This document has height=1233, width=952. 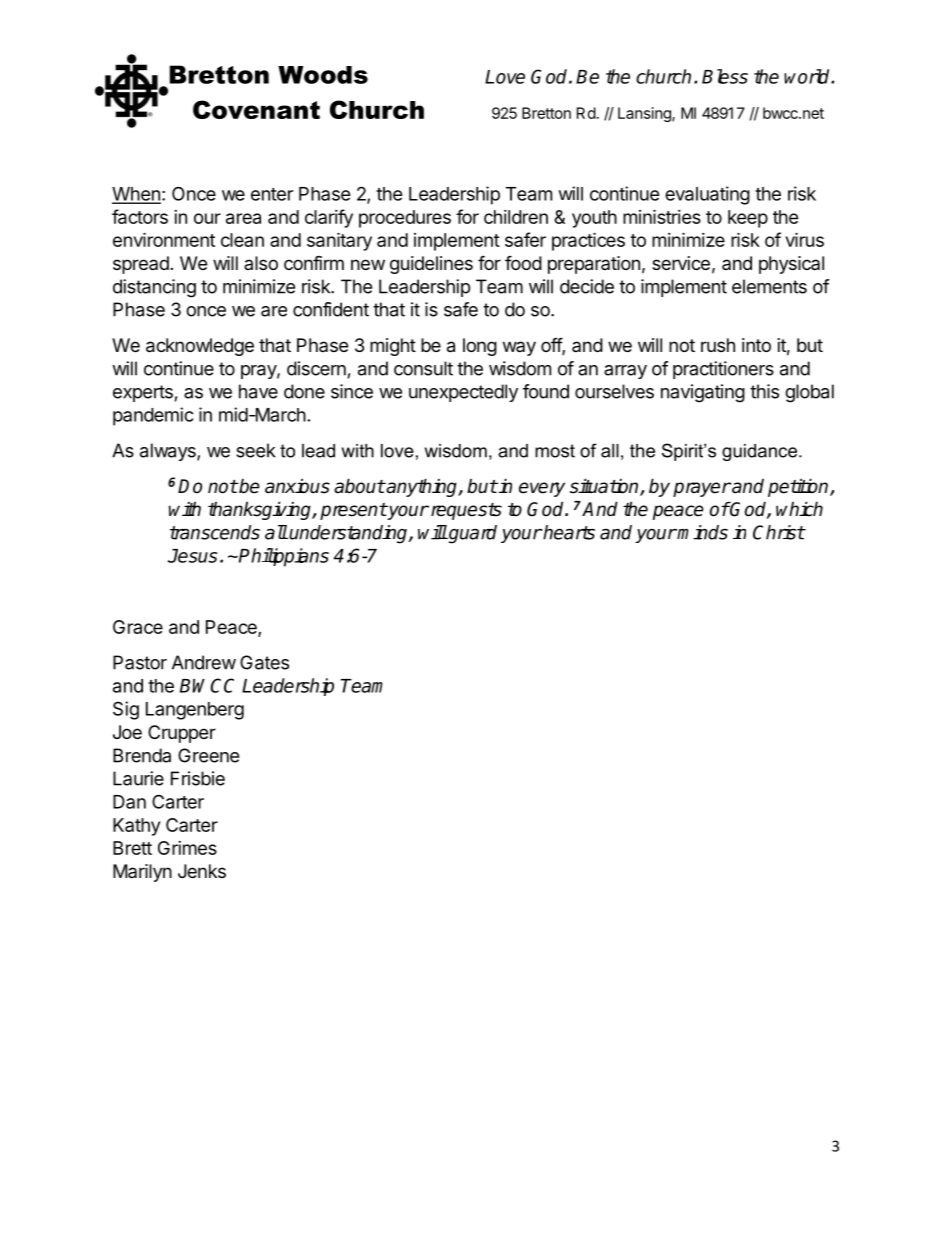 What do you see at coordinates (725, 76) in the document?
I see `Bless` at bounding box center [725, 76].
